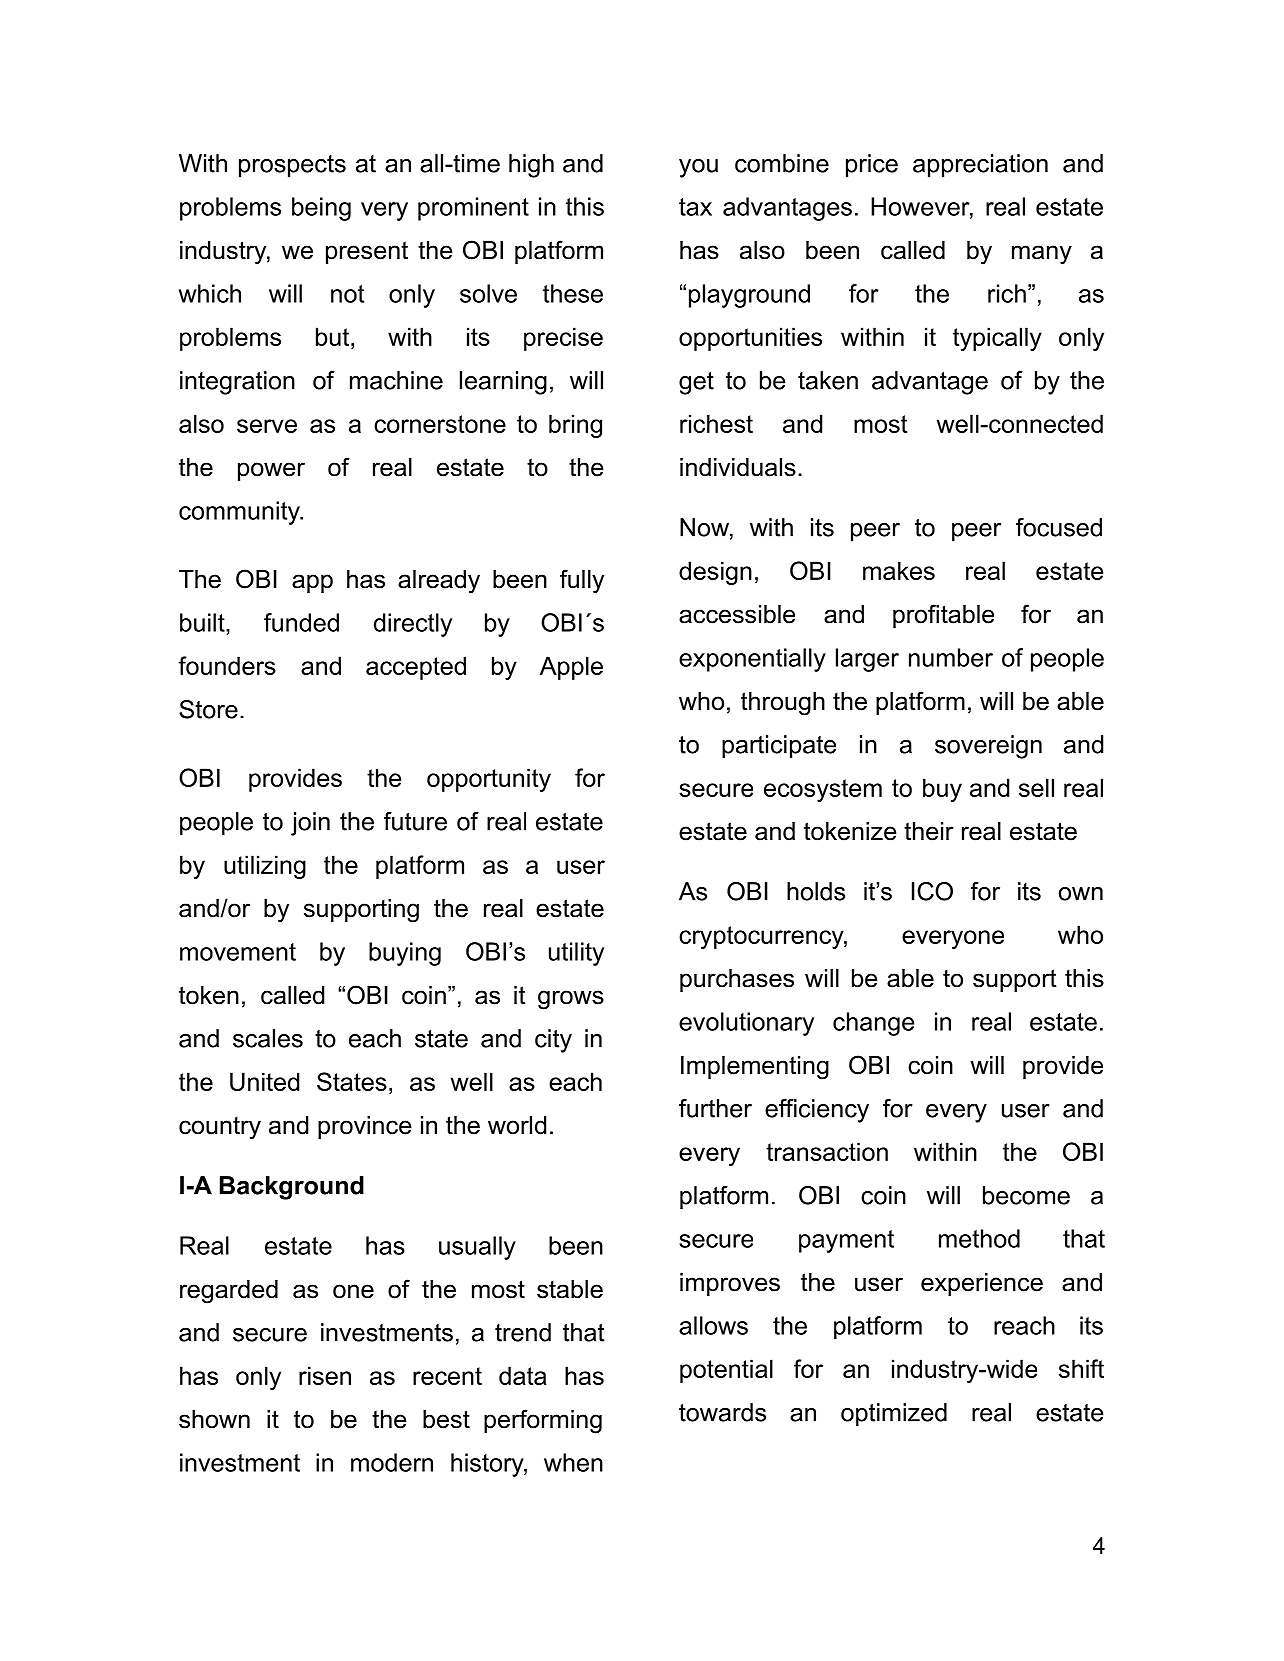  Describe the element at coordinates (321, 209) in the page. I see `being` at that location.
